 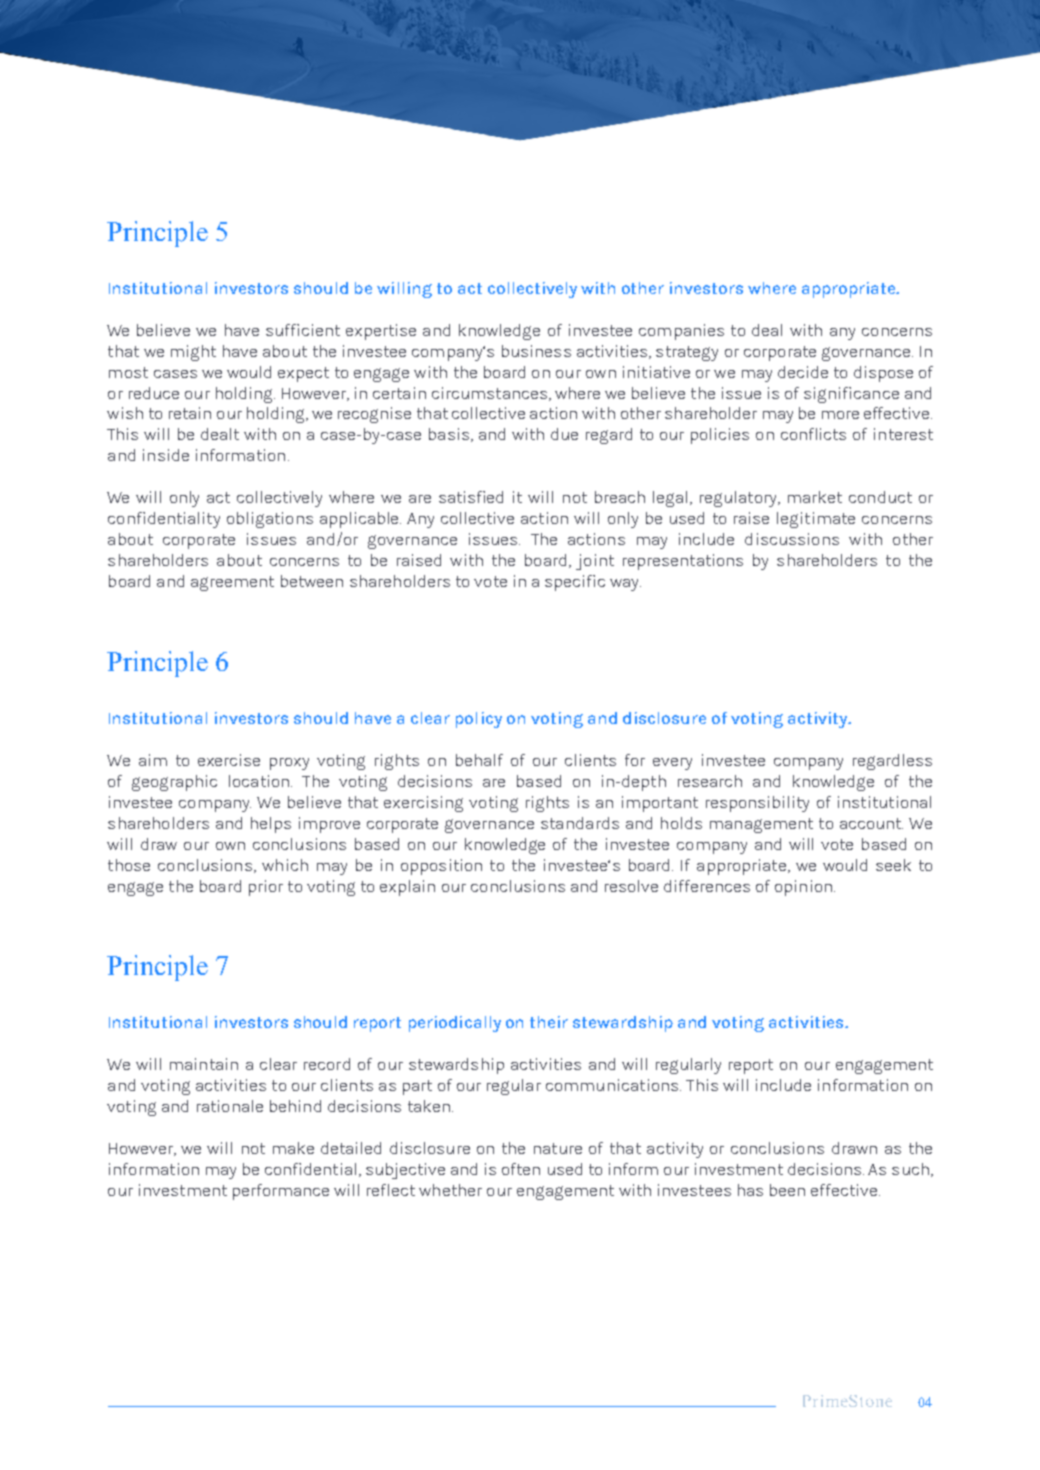 What do you see at coordinates (281, 1192) in the page?
I see `performance` at bounding box center [281, 1192].
